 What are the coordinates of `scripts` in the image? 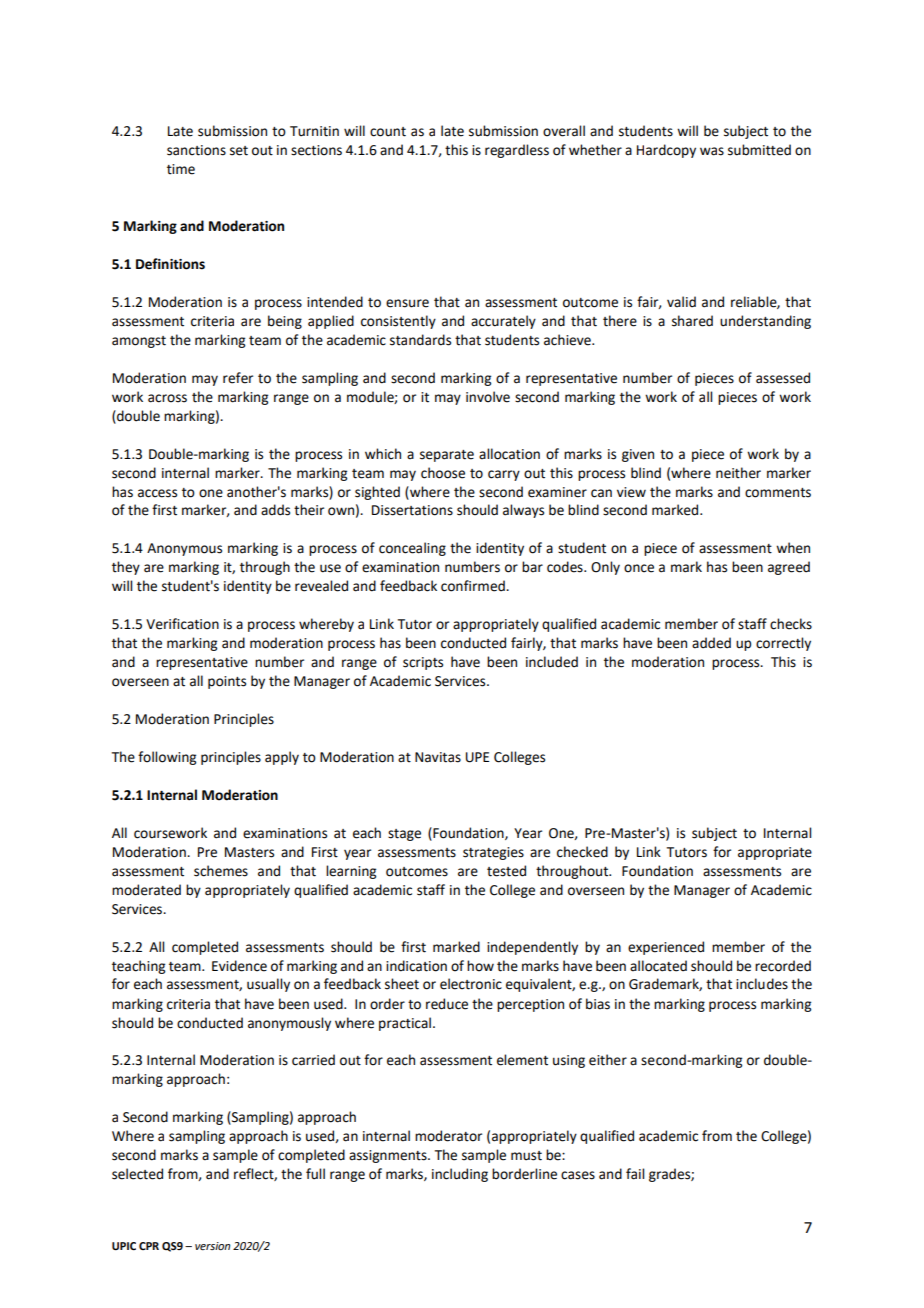 It's located at (423, 663).
